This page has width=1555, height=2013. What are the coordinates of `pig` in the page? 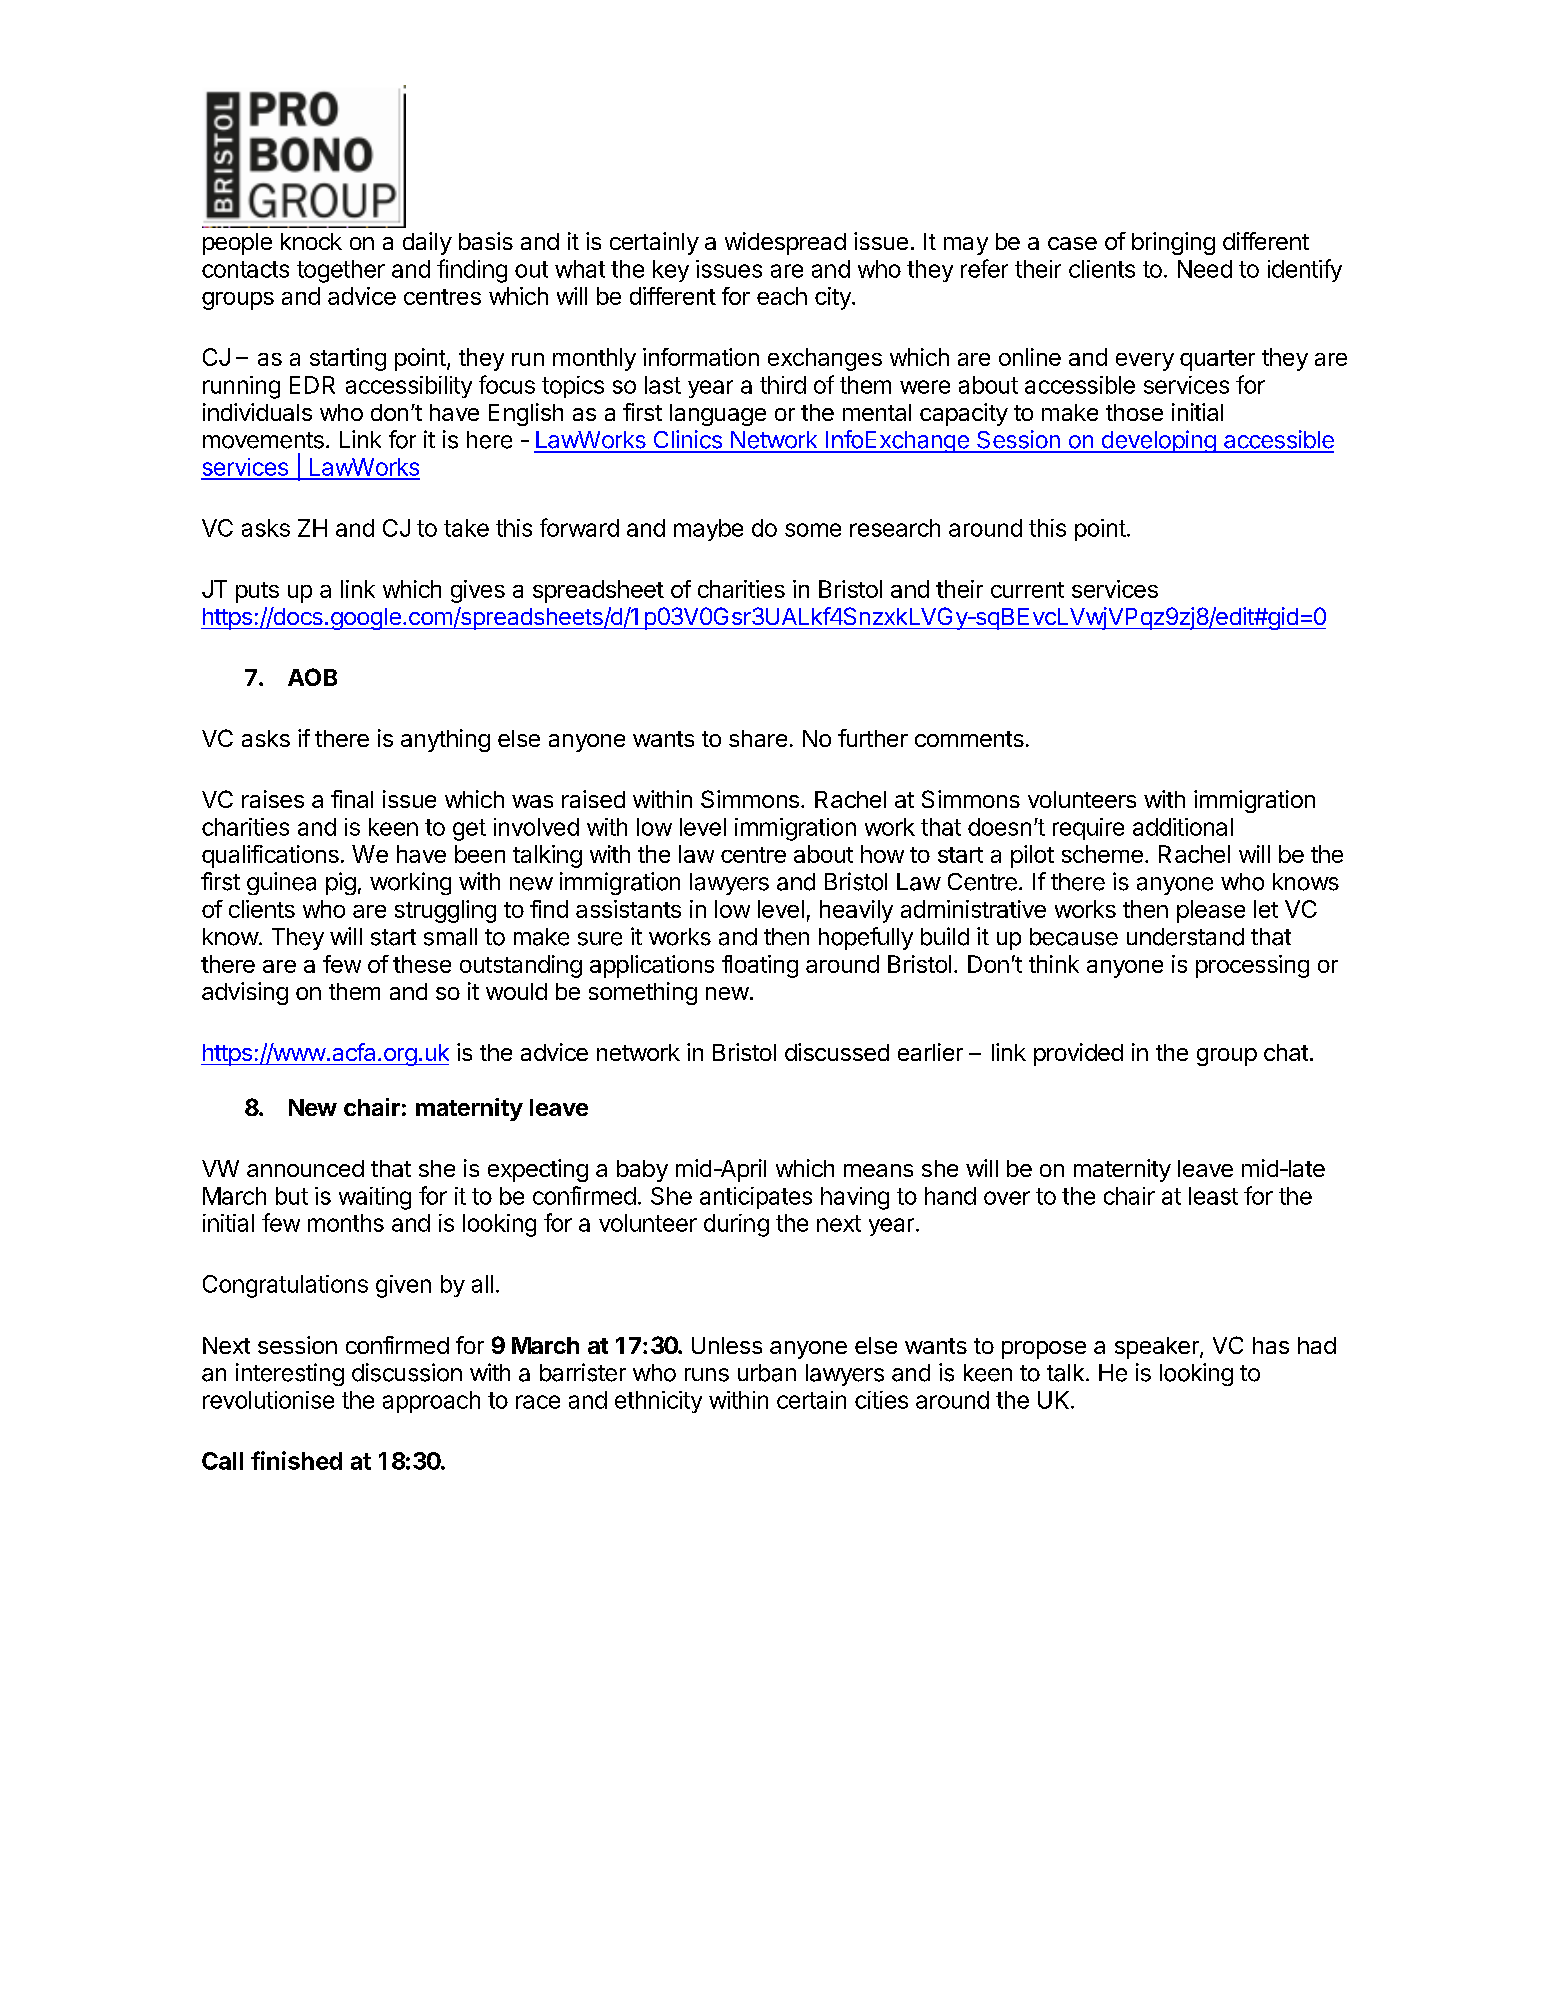 It's located at (341, 883).
